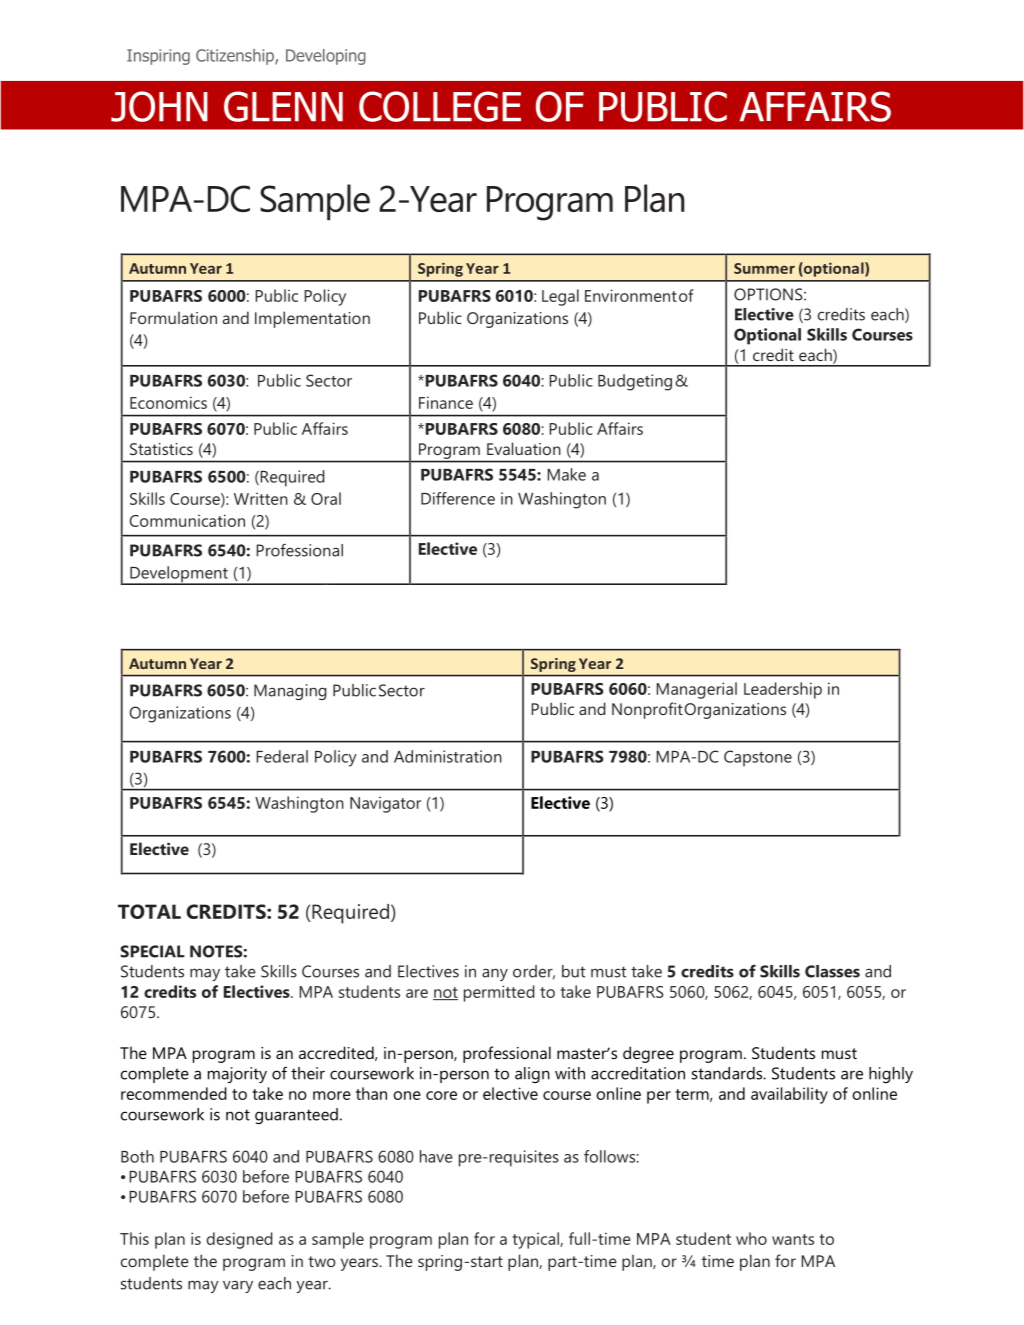 Image resolution: width=1024 pixels, height=1325 pixels. I want to click on any, so click(495, 974).
